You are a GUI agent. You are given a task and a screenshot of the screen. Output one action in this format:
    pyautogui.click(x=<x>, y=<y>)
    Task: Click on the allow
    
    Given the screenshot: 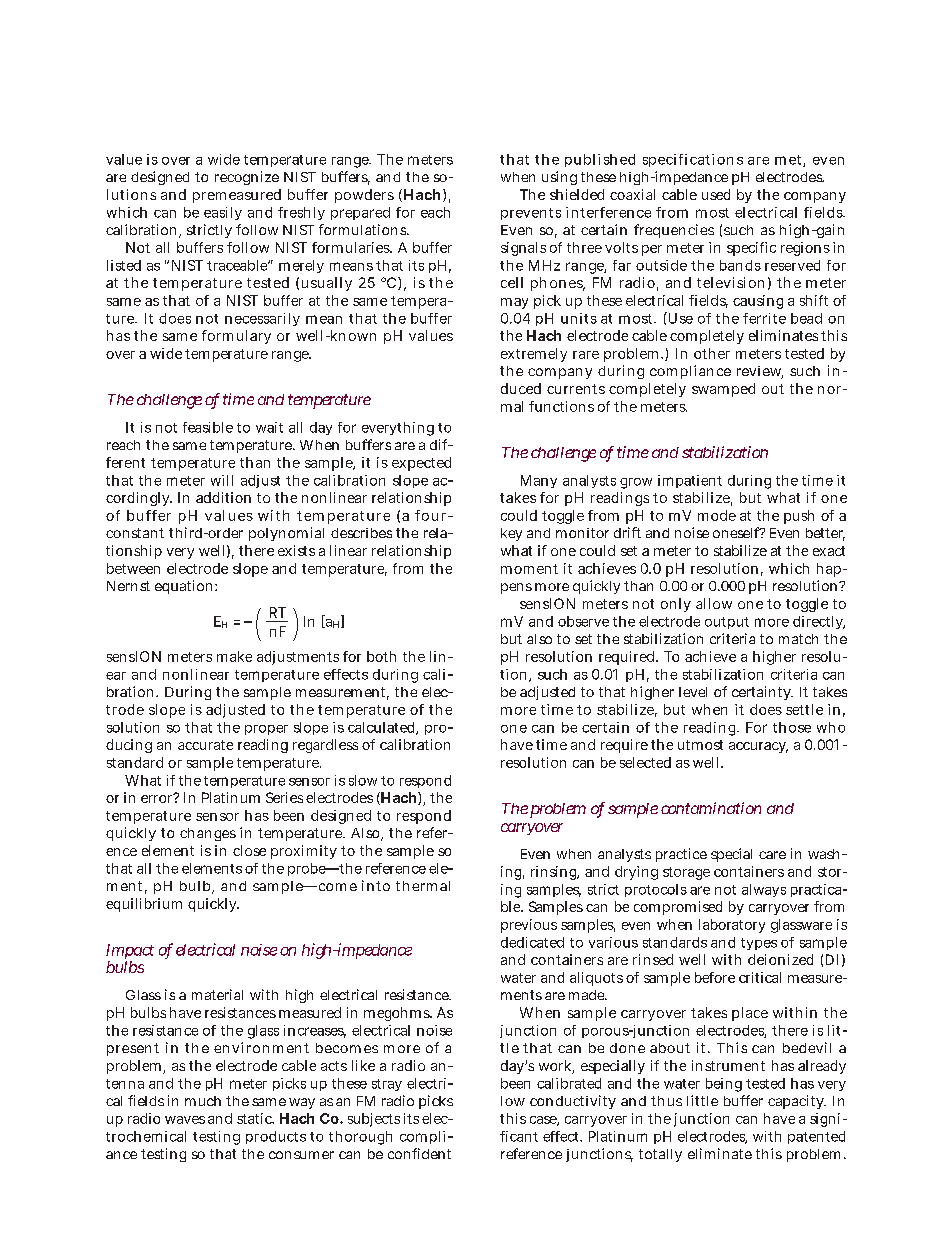 What is the action you would take?
    pyautogui.click(x=714, y=603)
